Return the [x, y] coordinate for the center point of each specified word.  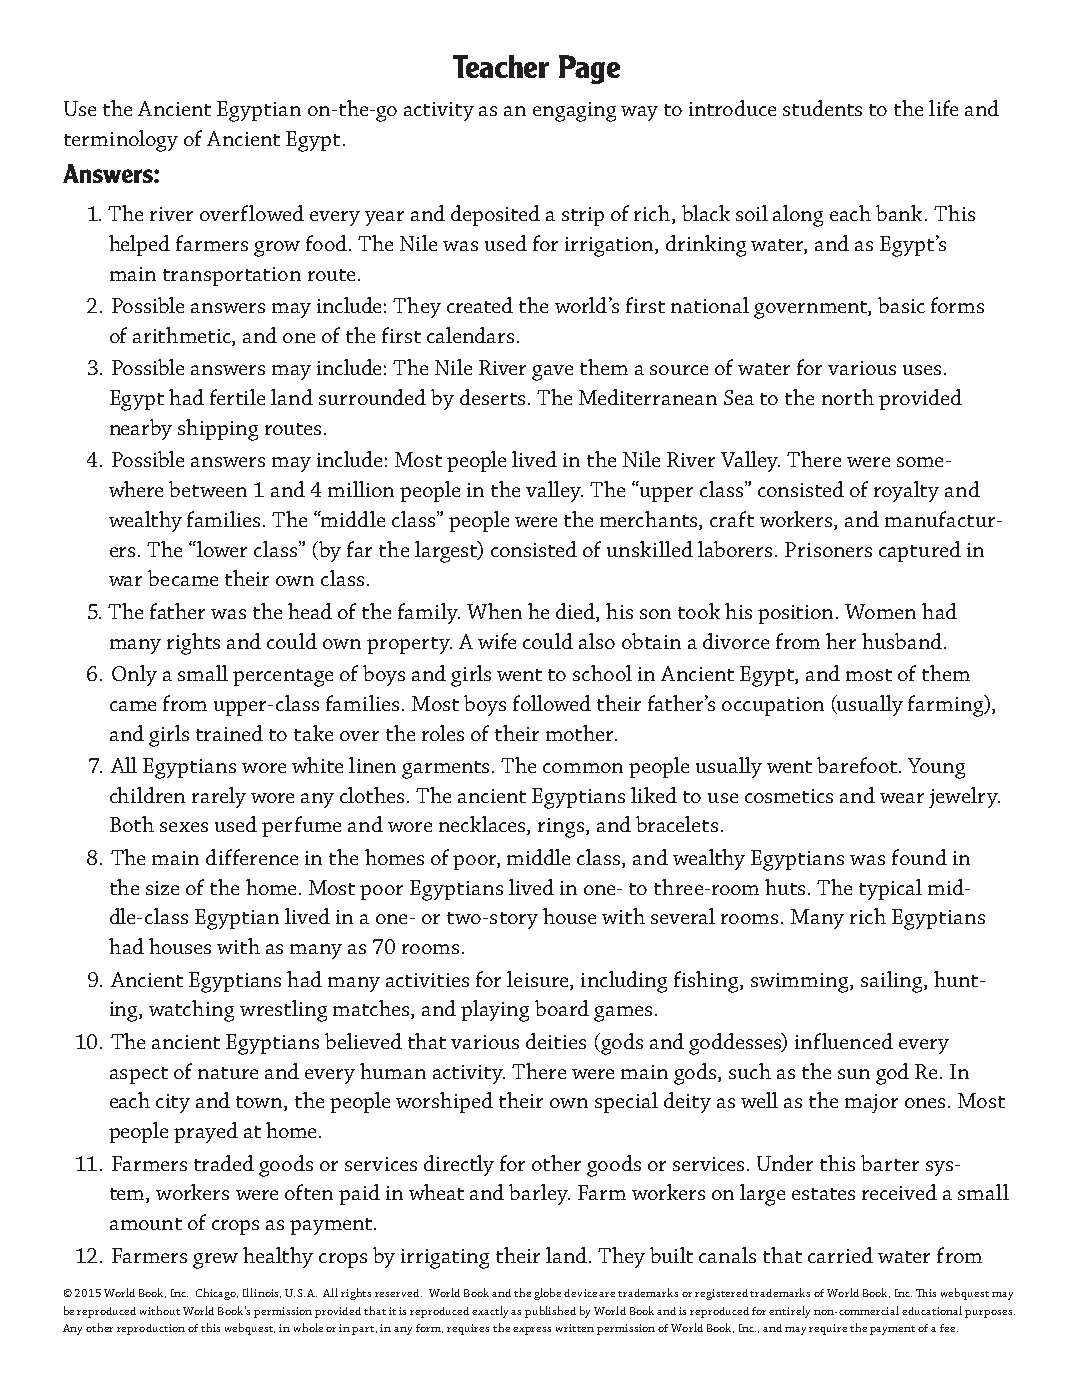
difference [252, 857]
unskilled [650, 549]
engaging [574, 112]
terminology [121, 141]
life [943, 108]
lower [221, 549]
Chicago [217, 1294]
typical [890, 889]
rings [562, 828]
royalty [906, 491]
